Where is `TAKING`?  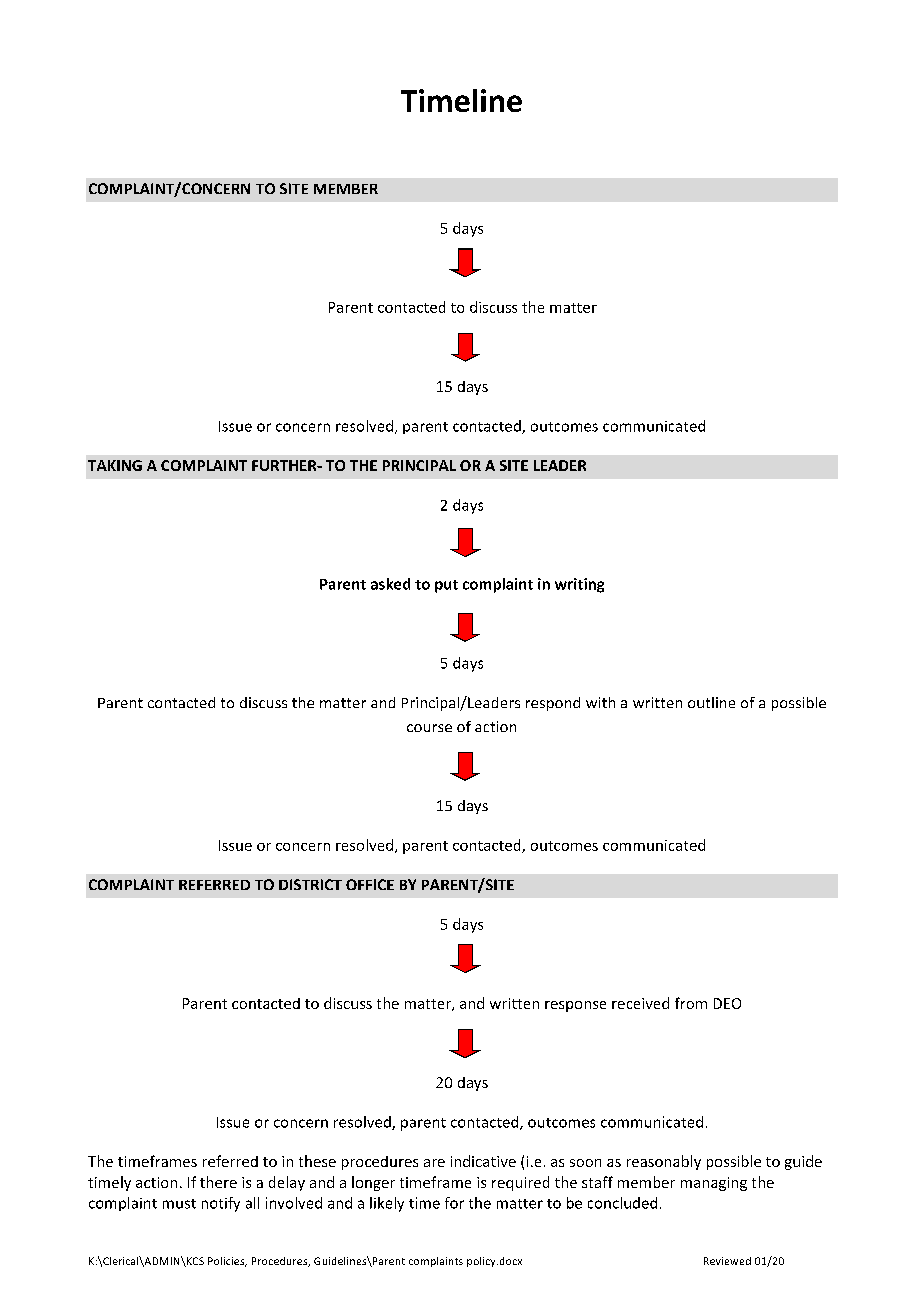 TAKING is located at coordinates (115, 465).
